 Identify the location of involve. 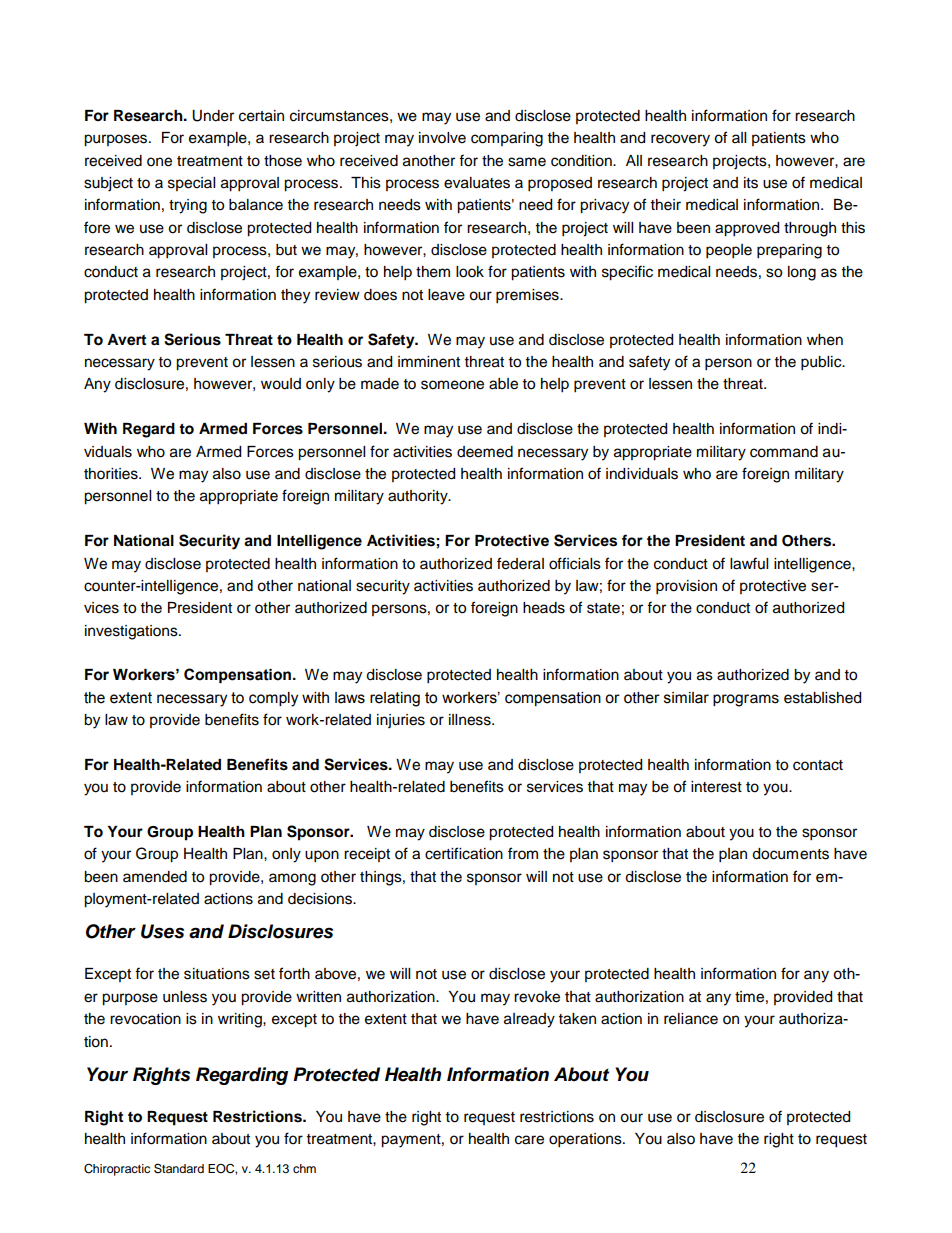
(442, 138).
